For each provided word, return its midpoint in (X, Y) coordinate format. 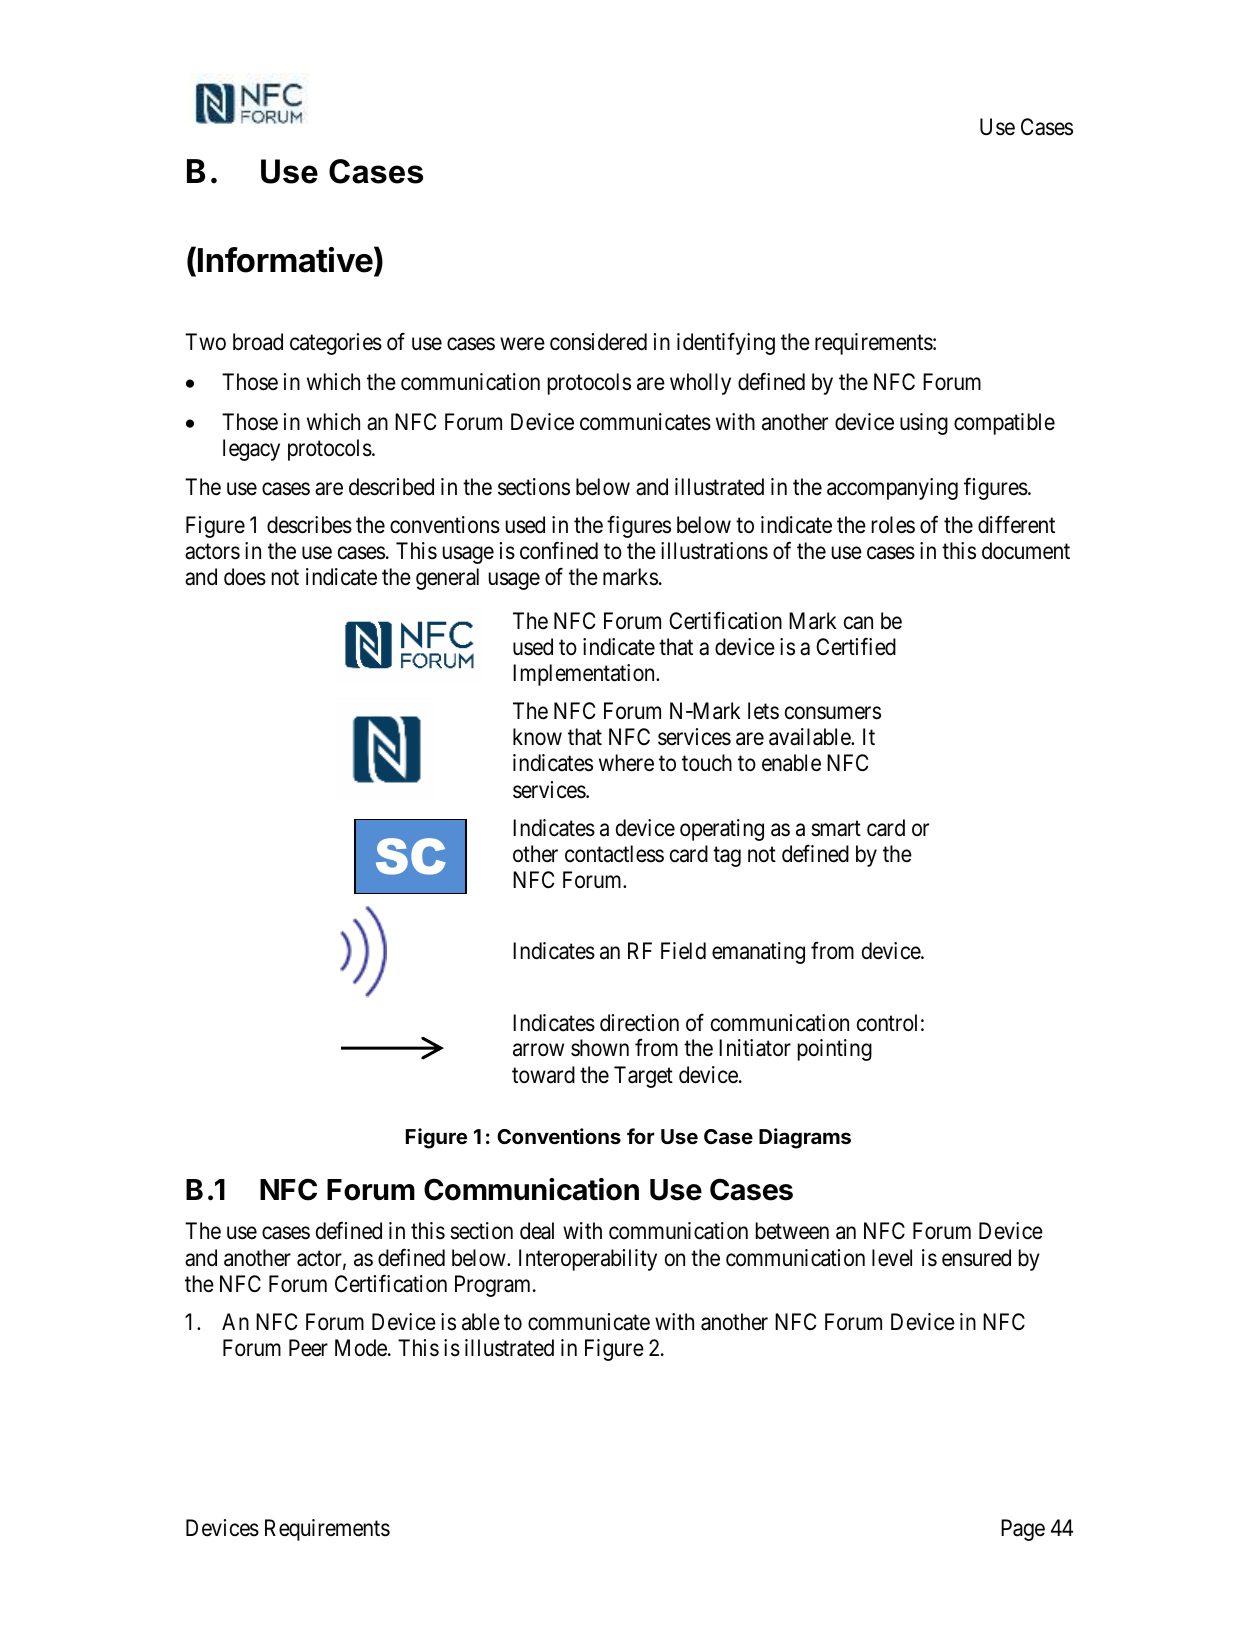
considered (598, 342)
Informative (284, 260)
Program (494, 1286)
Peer (308, 1348)
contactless (614, 854)
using (924, 424)
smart (836, 829)
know (537, 737)
